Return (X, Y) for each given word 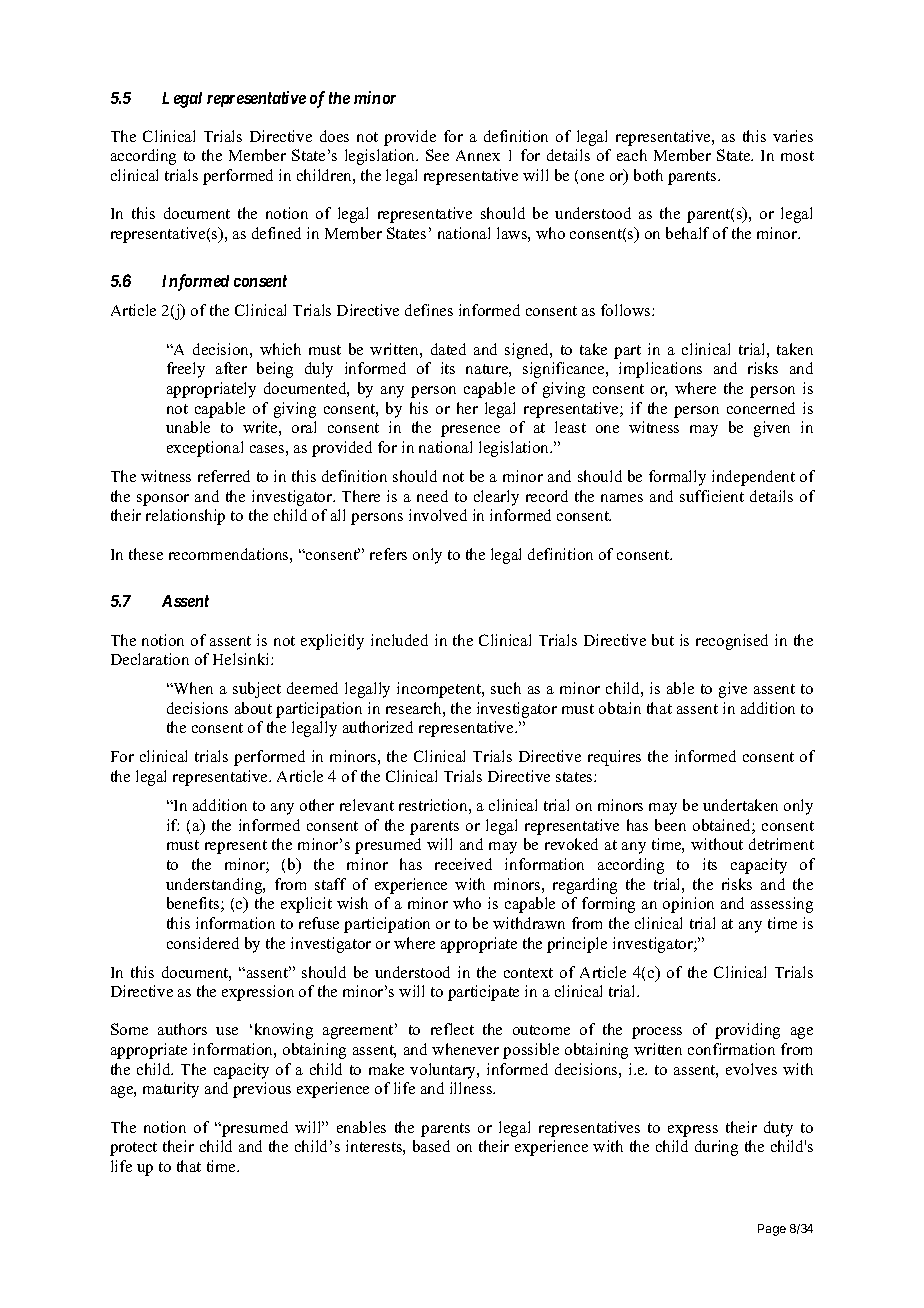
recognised (732, 642)
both (648, 175)
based (431, 1146)
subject (257, 690)
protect (133, 1149)
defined (276, 233)
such (506, 688)
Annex (478, 155)
